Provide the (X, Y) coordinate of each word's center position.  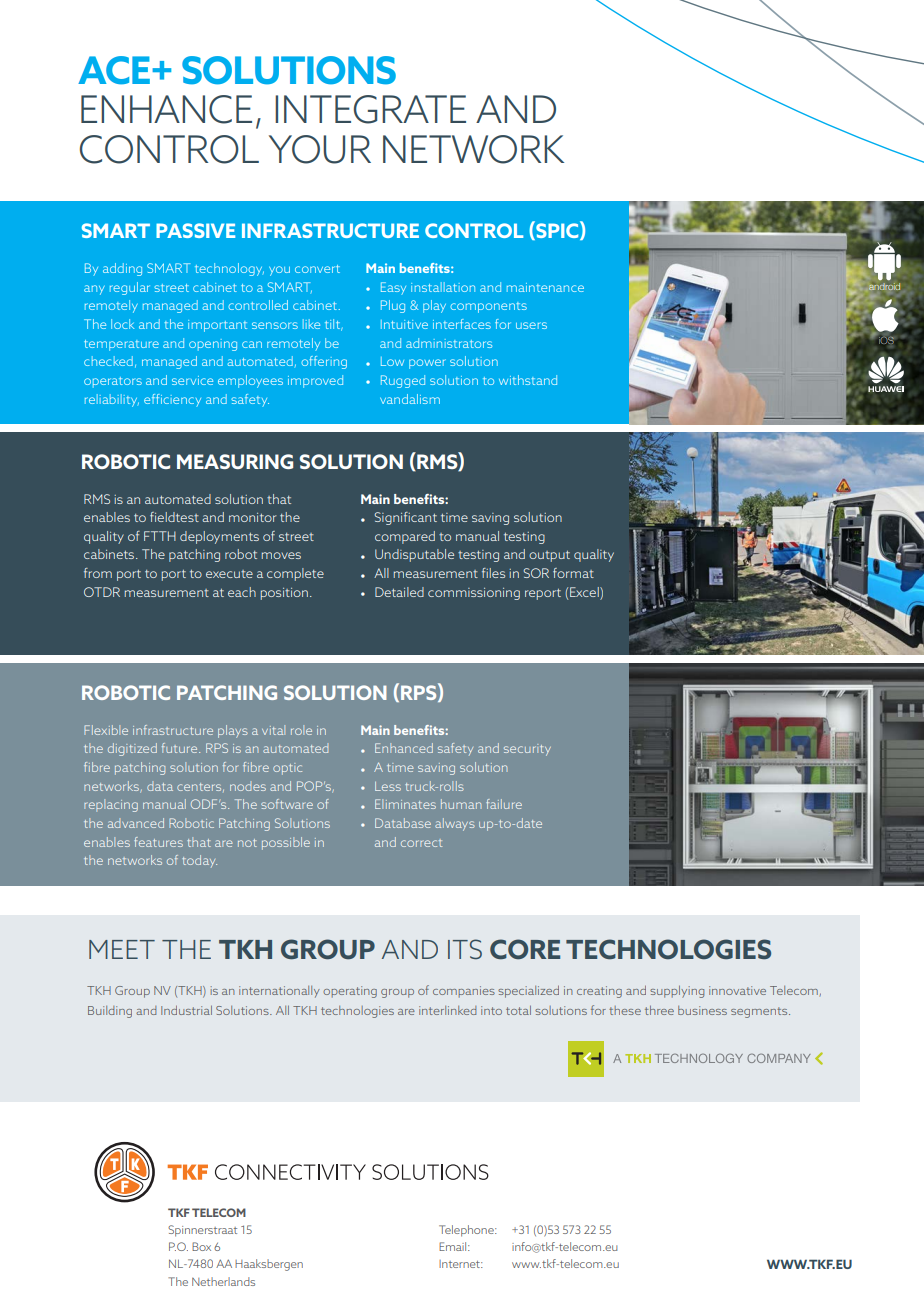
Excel (585, 592)
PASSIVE (195, 230)
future (181, 748)
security (527, 750)
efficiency (172, 400)
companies (464, 992)
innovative (737, 990)
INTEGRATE (370, 109)
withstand (528, 380)
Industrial (186, 1010)
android (885, 285)
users (531, 325)
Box (201, 1246)
